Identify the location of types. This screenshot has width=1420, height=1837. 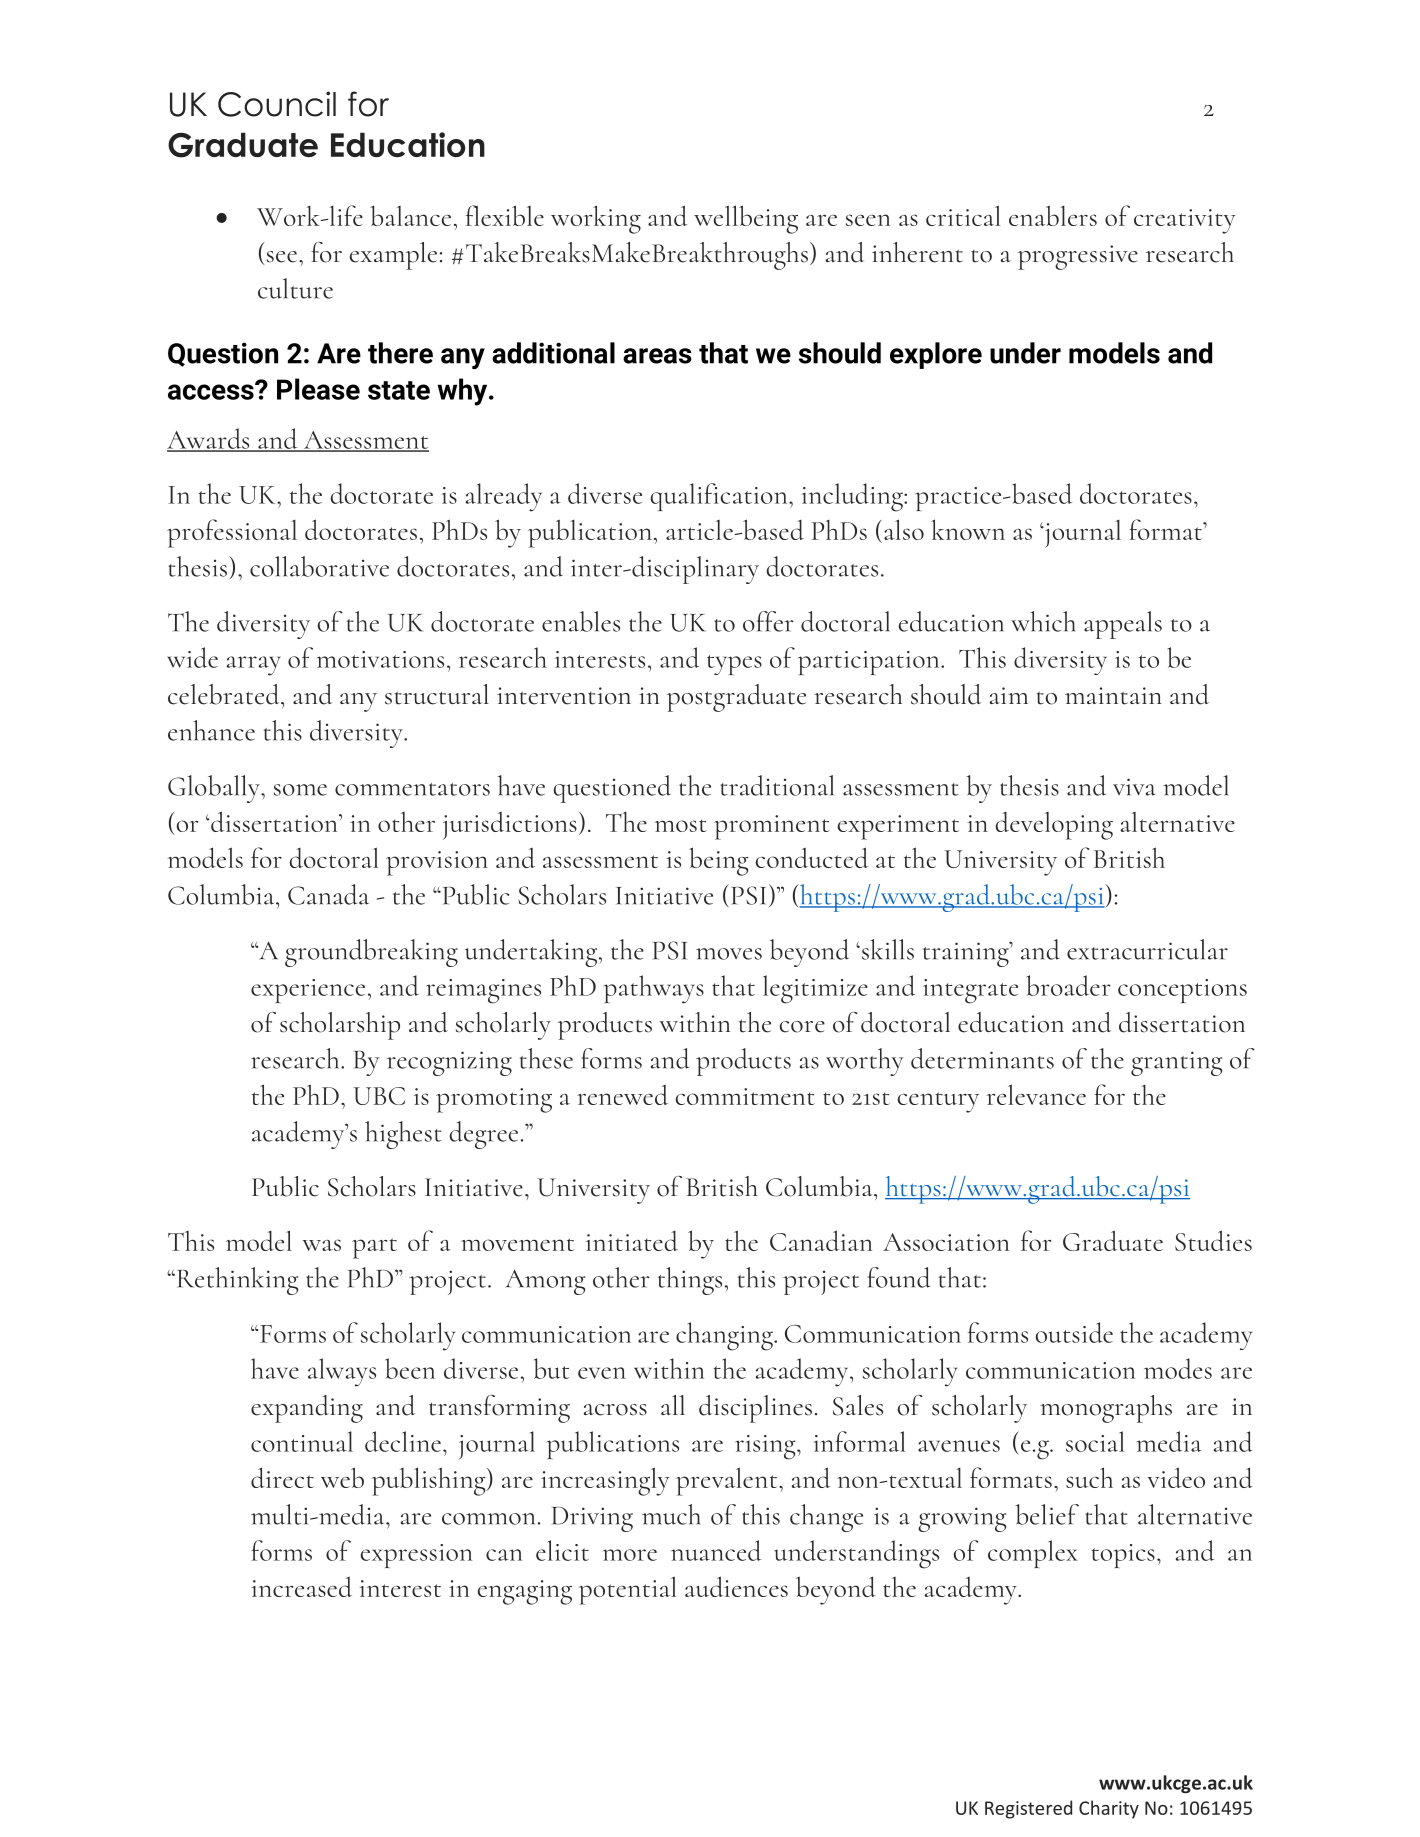
(734, 665).
